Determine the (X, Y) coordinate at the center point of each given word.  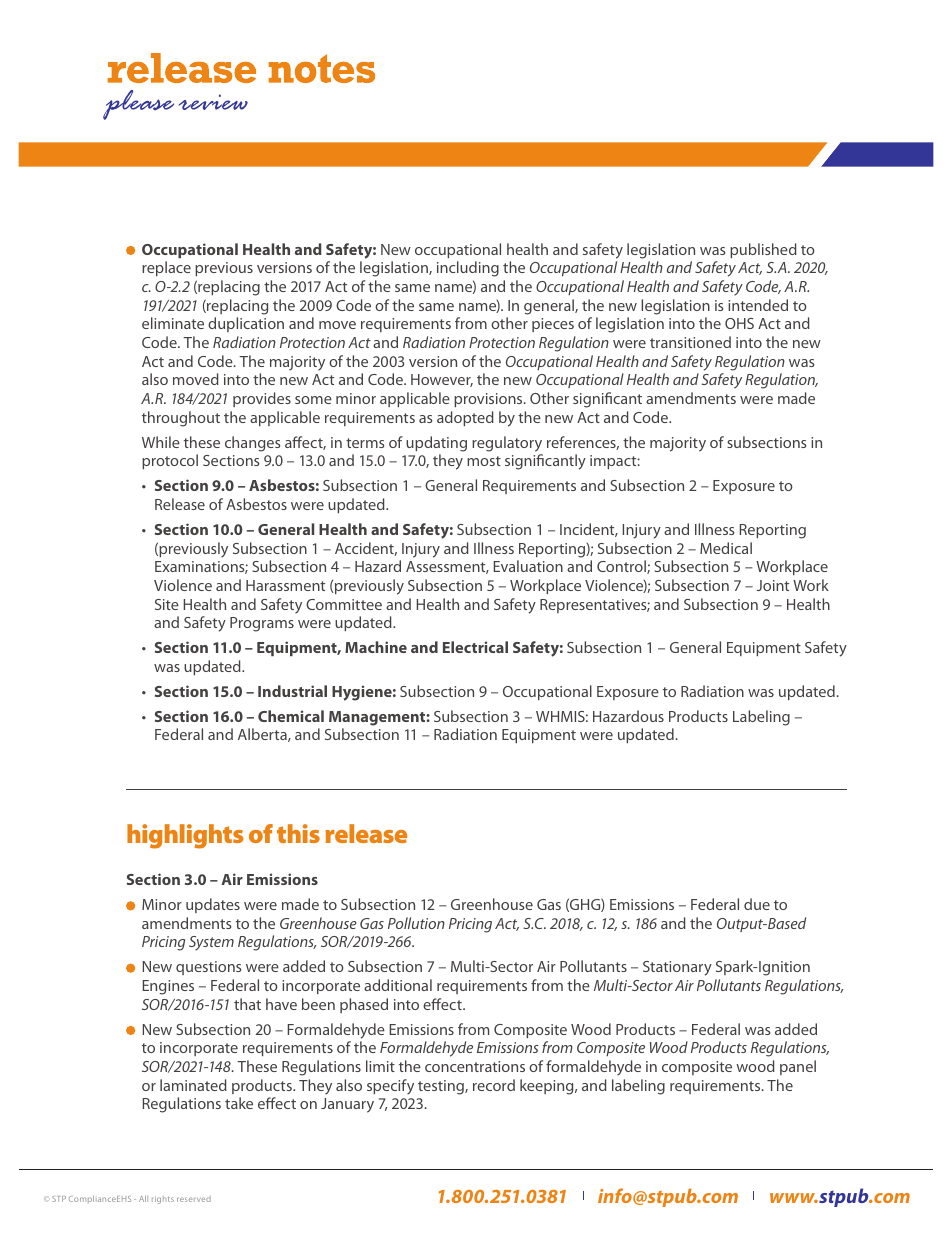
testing (442, 1087)
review (213, 102)
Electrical (475, 647)
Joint (773, 585)
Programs (262, 624)
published (763, 250)
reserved (194, 1199)
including (468, 269)
